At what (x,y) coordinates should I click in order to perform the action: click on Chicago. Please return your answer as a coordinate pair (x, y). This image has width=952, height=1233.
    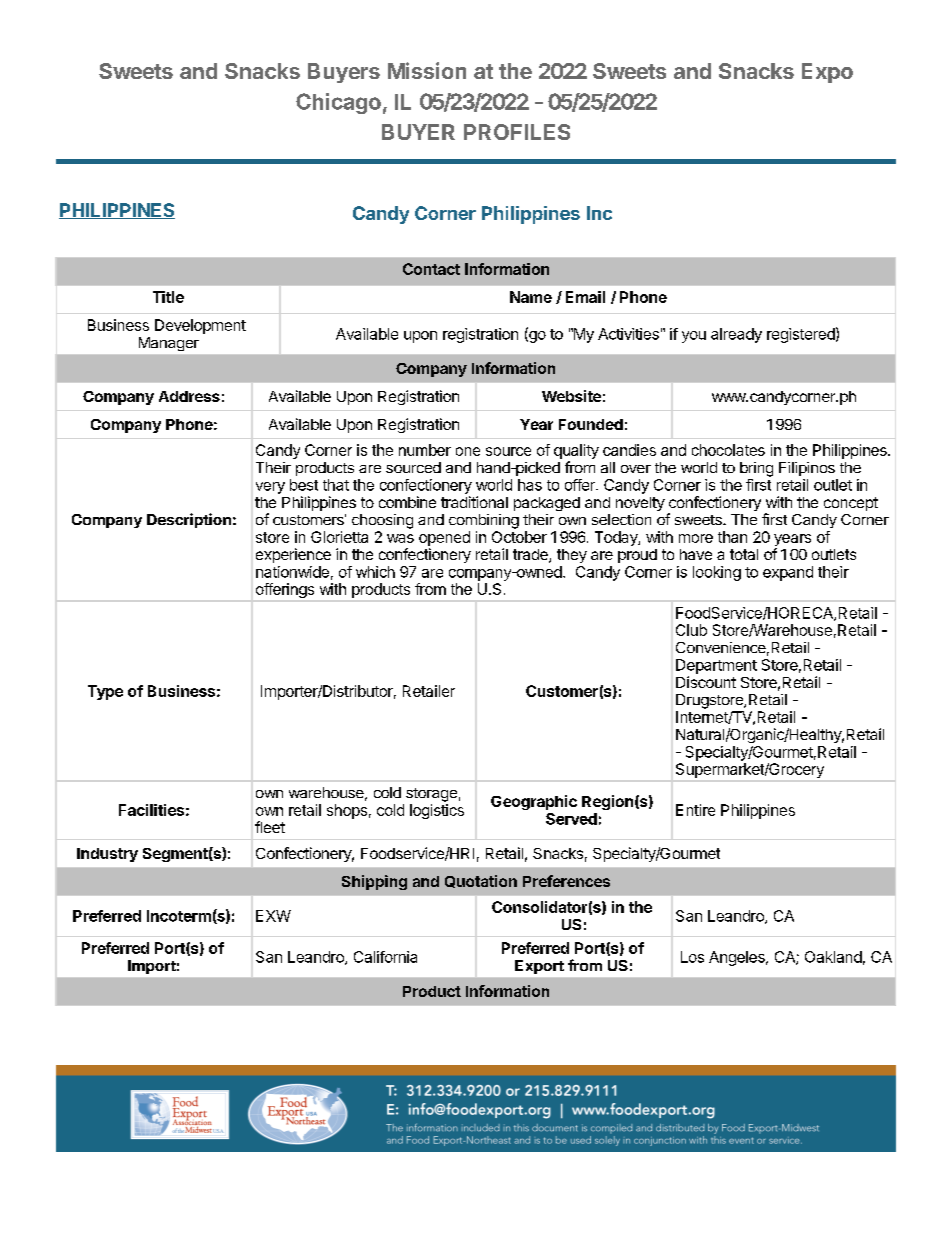
    Looking at the image, I should click on (338, 103).
